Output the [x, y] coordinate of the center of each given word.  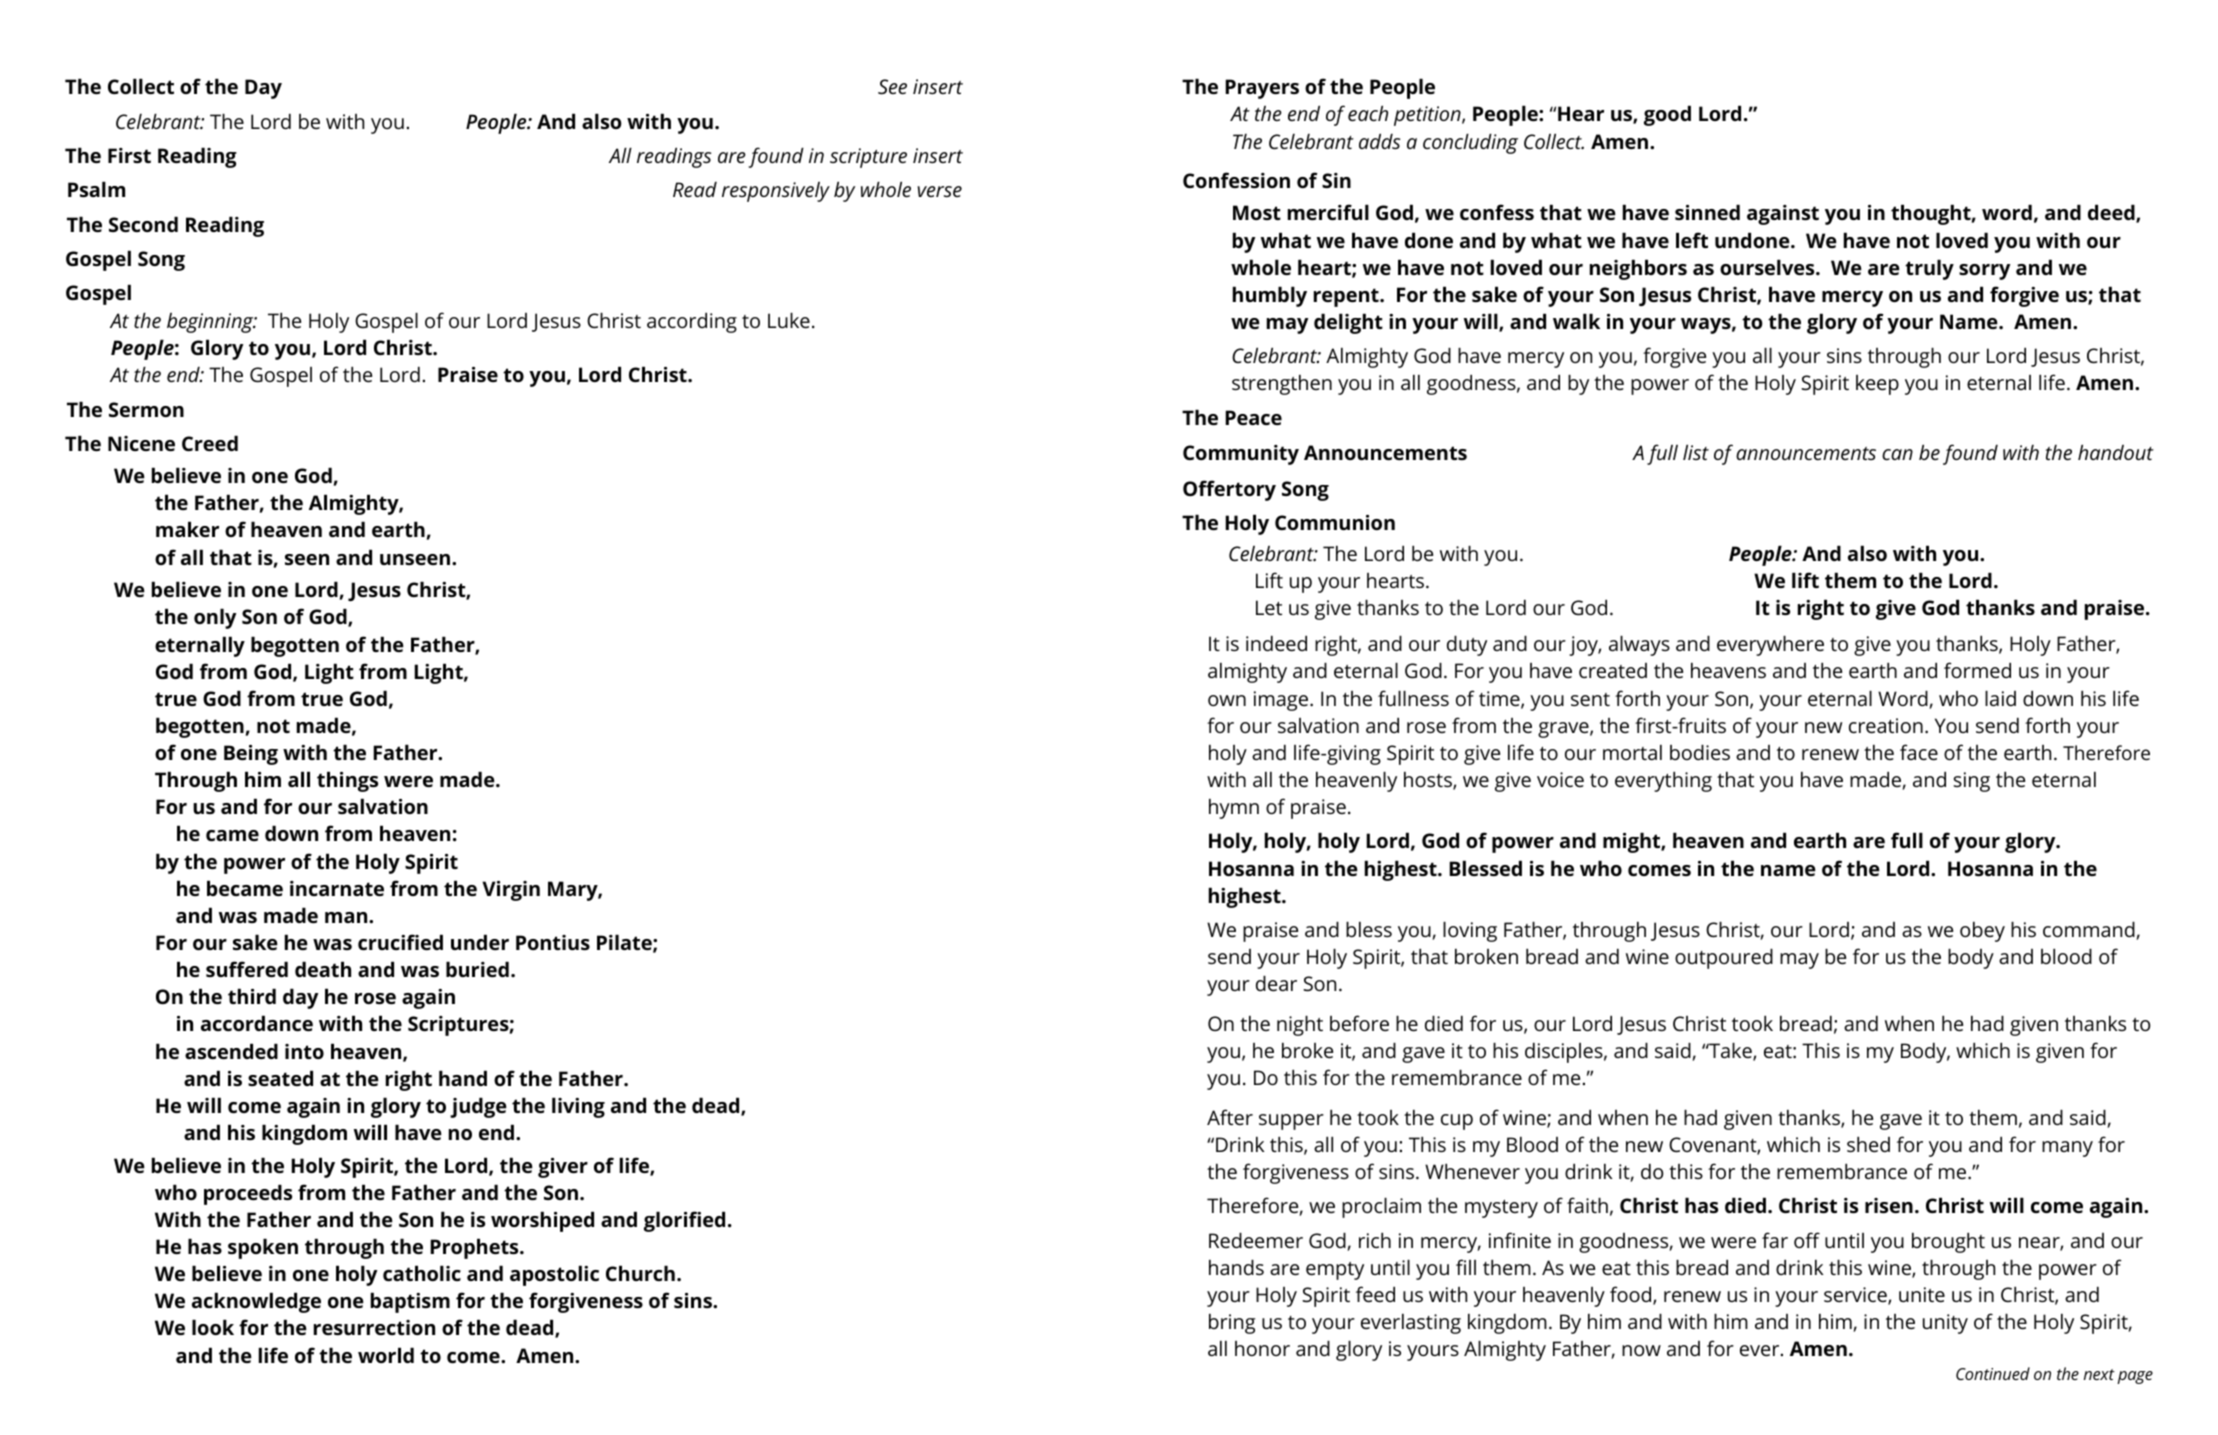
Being [251, 755]
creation [1886, 725]
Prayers [1262, 89]
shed [1868, 1144]
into [304, 1051]
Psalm [96, 189]
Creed [210, 443]
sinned [1707, 212]
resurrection [374, 1328]
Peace [1253, 417]
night [1300, 1025]
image [1282, 701]
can [1897, 454]
